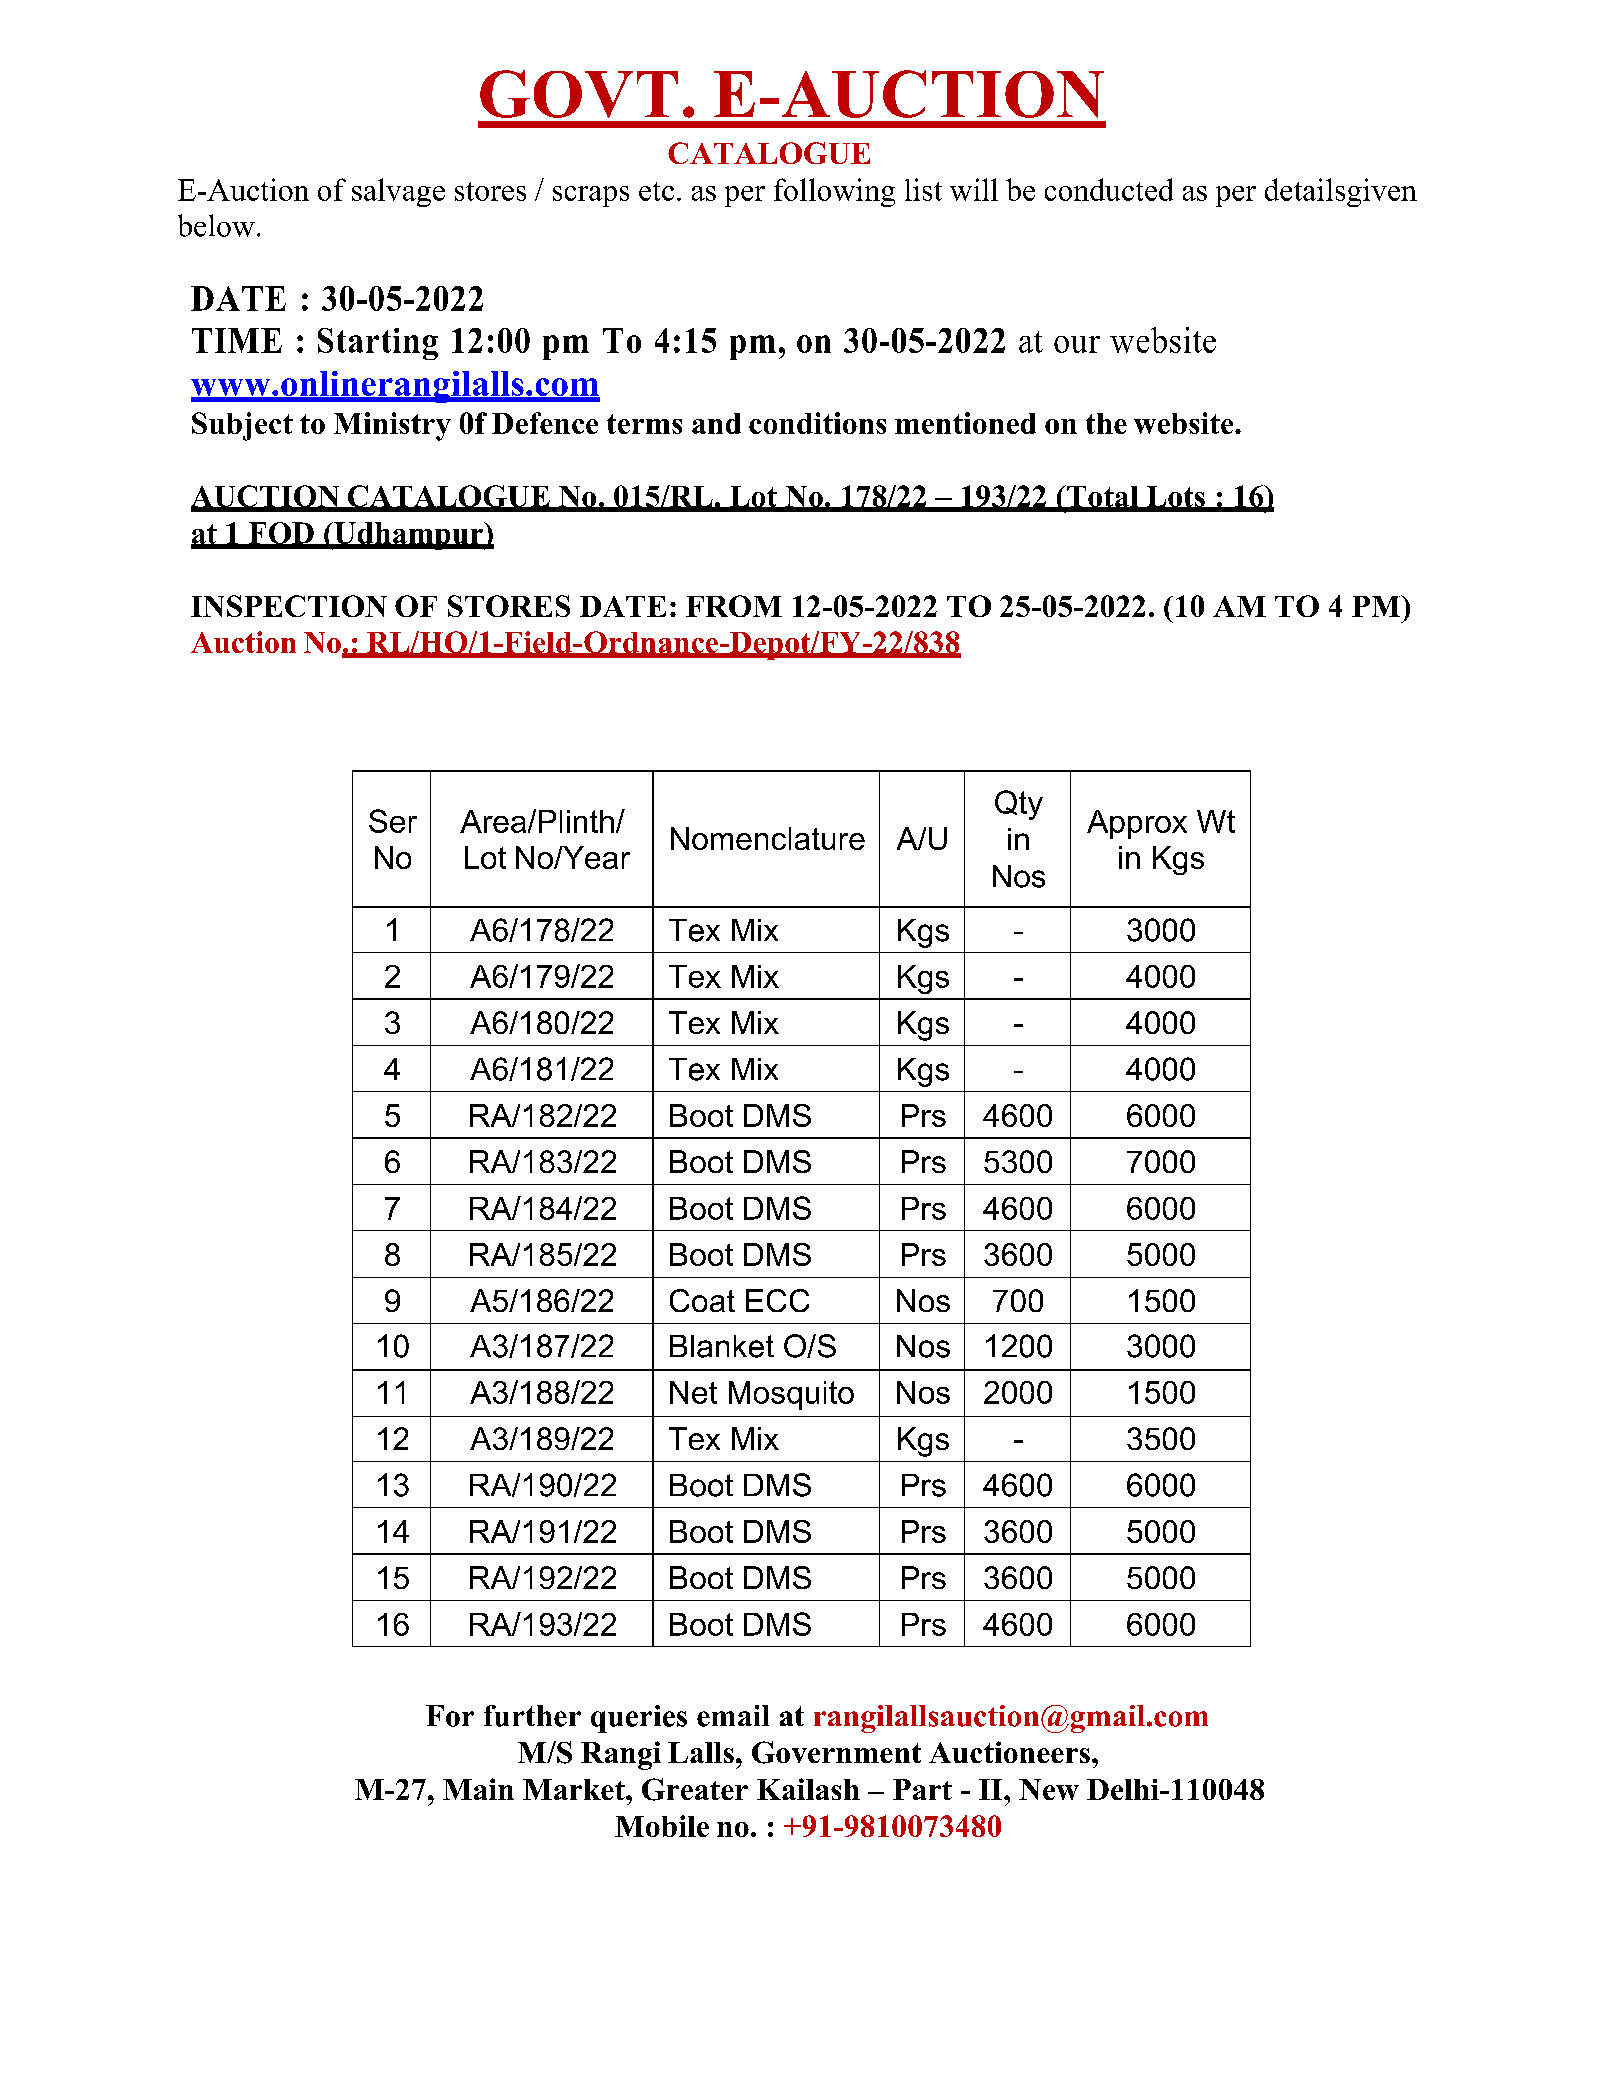  What do you see at coordinates (974, 189) in the document?
I see `will` at bounding box center [974, 189].
